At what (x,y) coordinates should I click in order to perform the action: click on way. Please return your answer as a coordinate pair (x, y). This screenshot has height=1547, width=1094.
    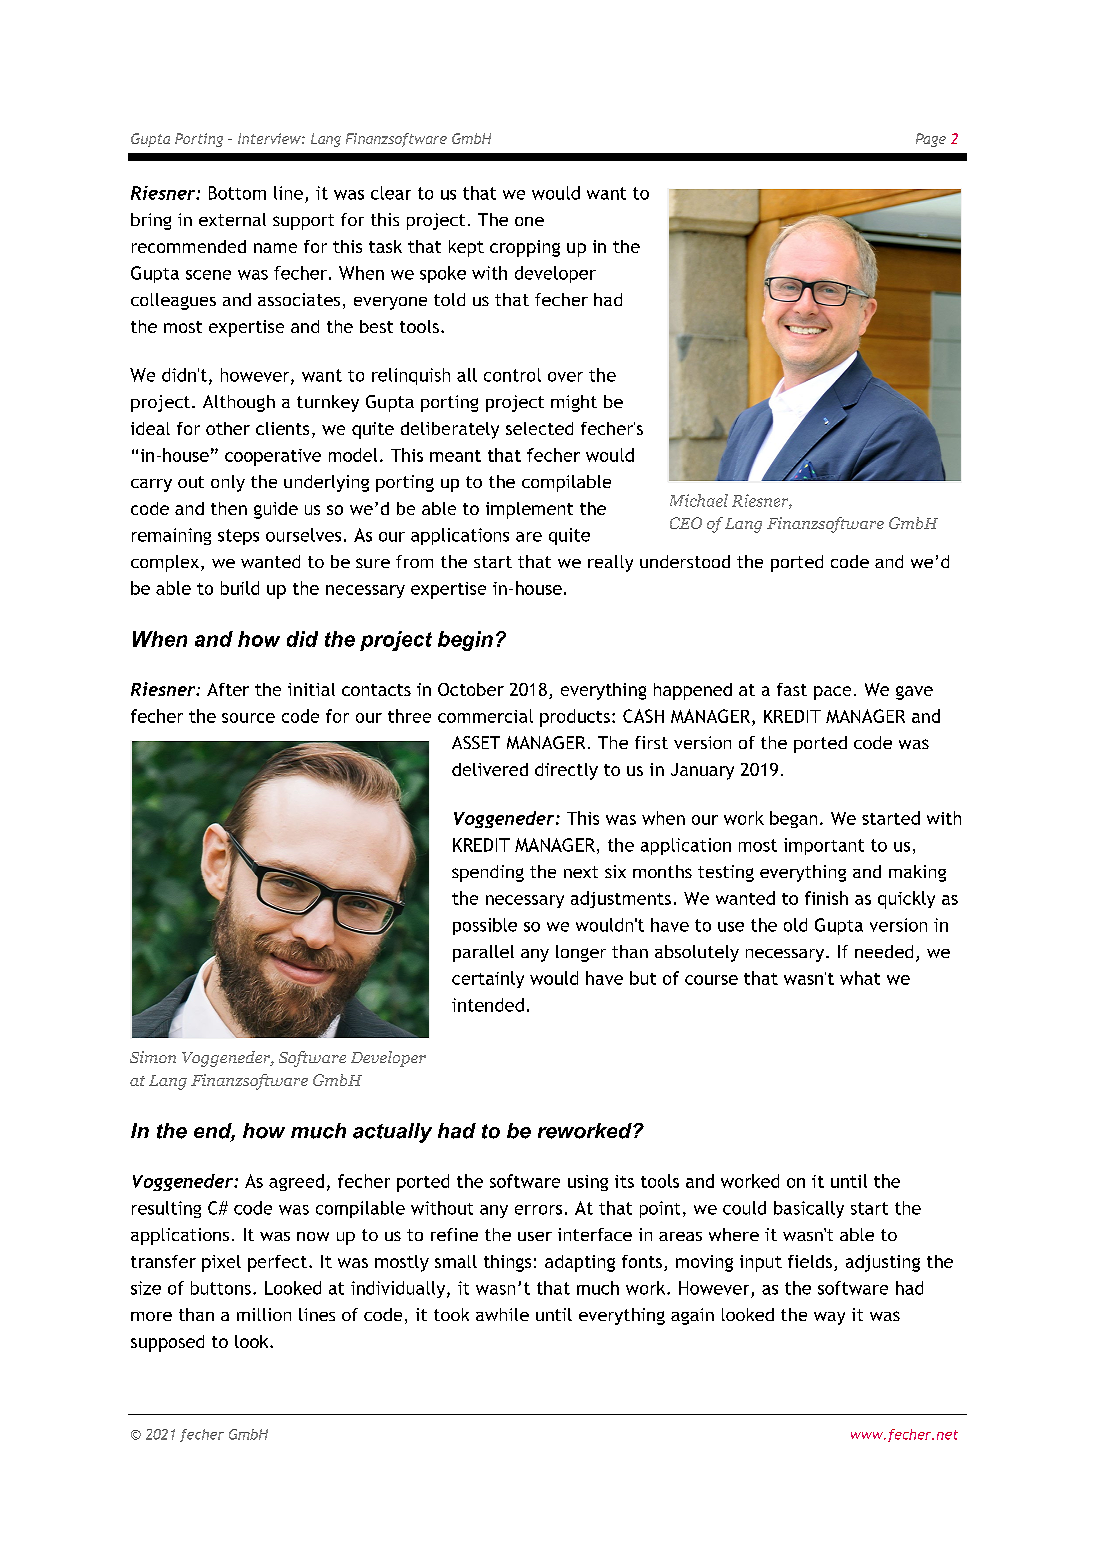
    Looking at the image, I should click on (829, 1318).
